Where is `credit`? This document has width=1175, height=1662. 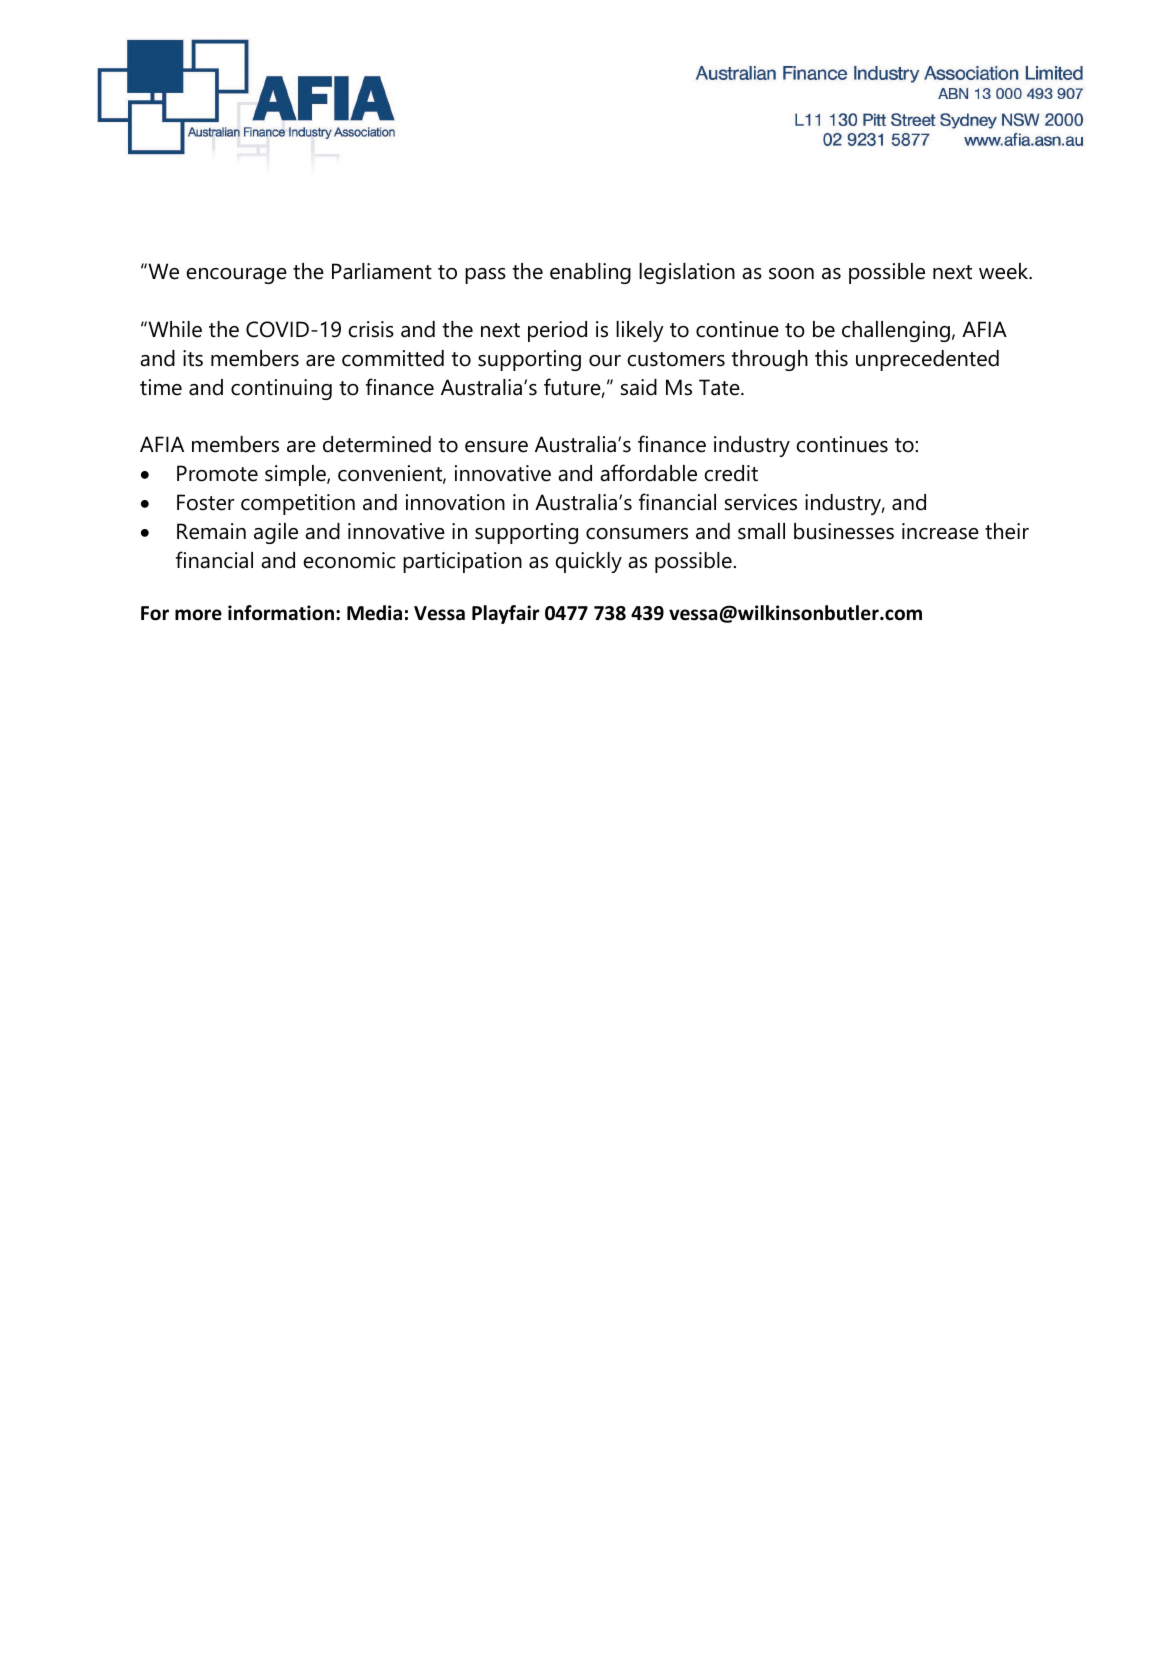 credit is located at coordinates (731, 473).
